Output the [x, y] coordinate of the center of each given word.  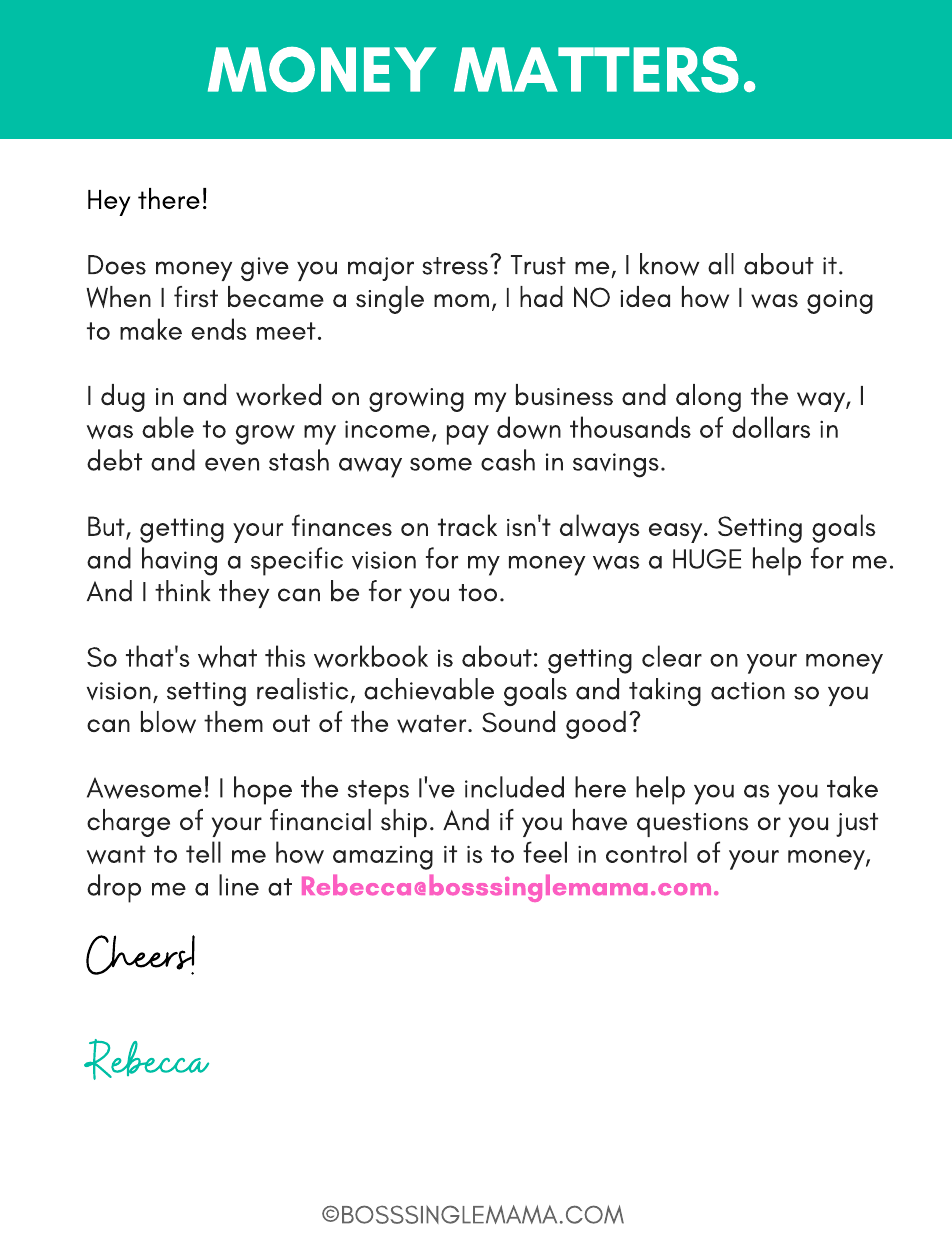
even [232, 464]
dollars [771, 427]
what [227, 656]
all [721, 264]
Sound [518, 722]
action [748, 691]
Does [117, 265]
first [196, 297]
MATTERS [596, 70]
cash [508, 460]
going [840, 302]
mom [461, 300]
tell [203, 852]
